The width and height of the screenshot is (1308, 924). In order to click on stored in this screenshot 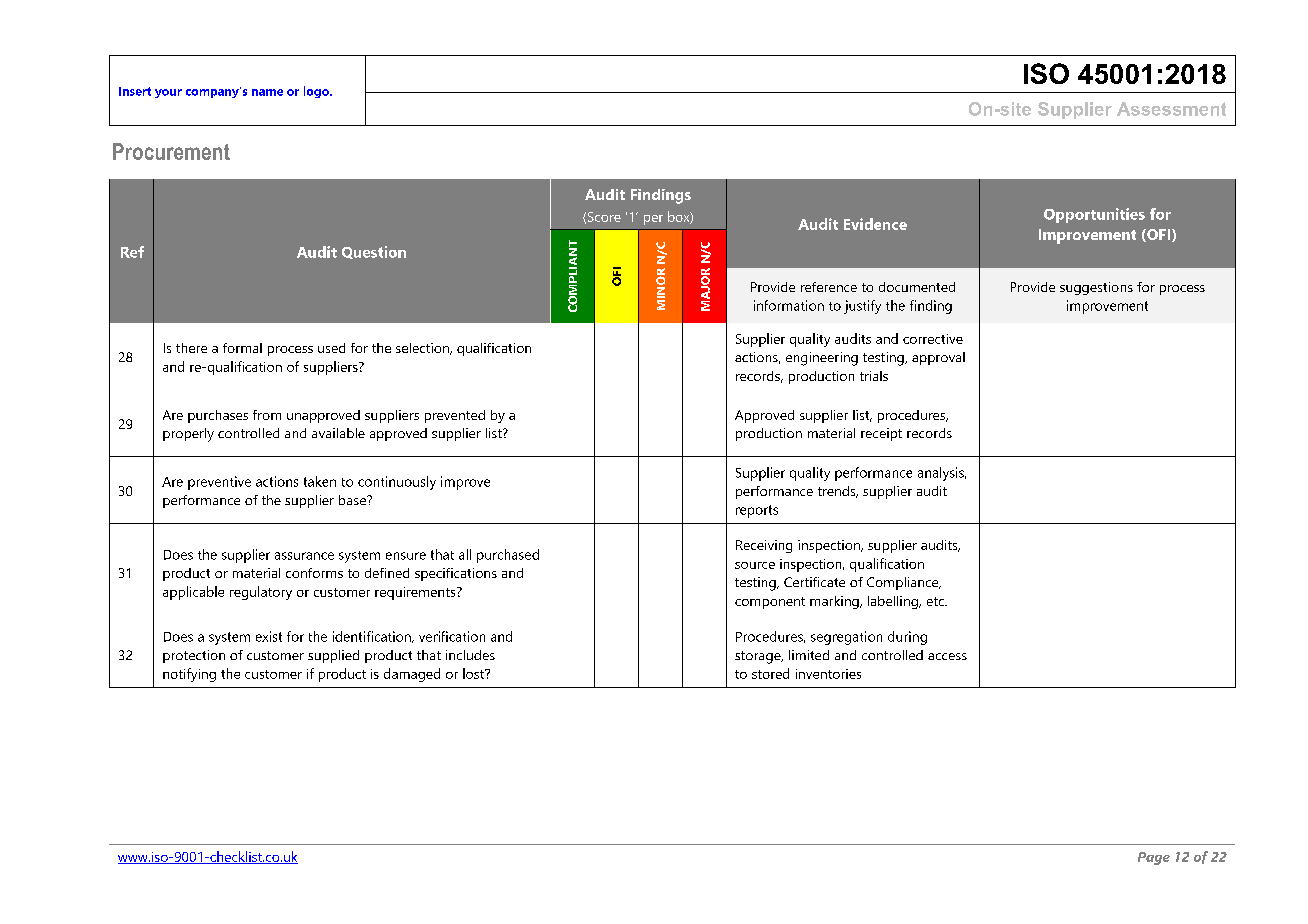, I will do `click(770, 673)`.
